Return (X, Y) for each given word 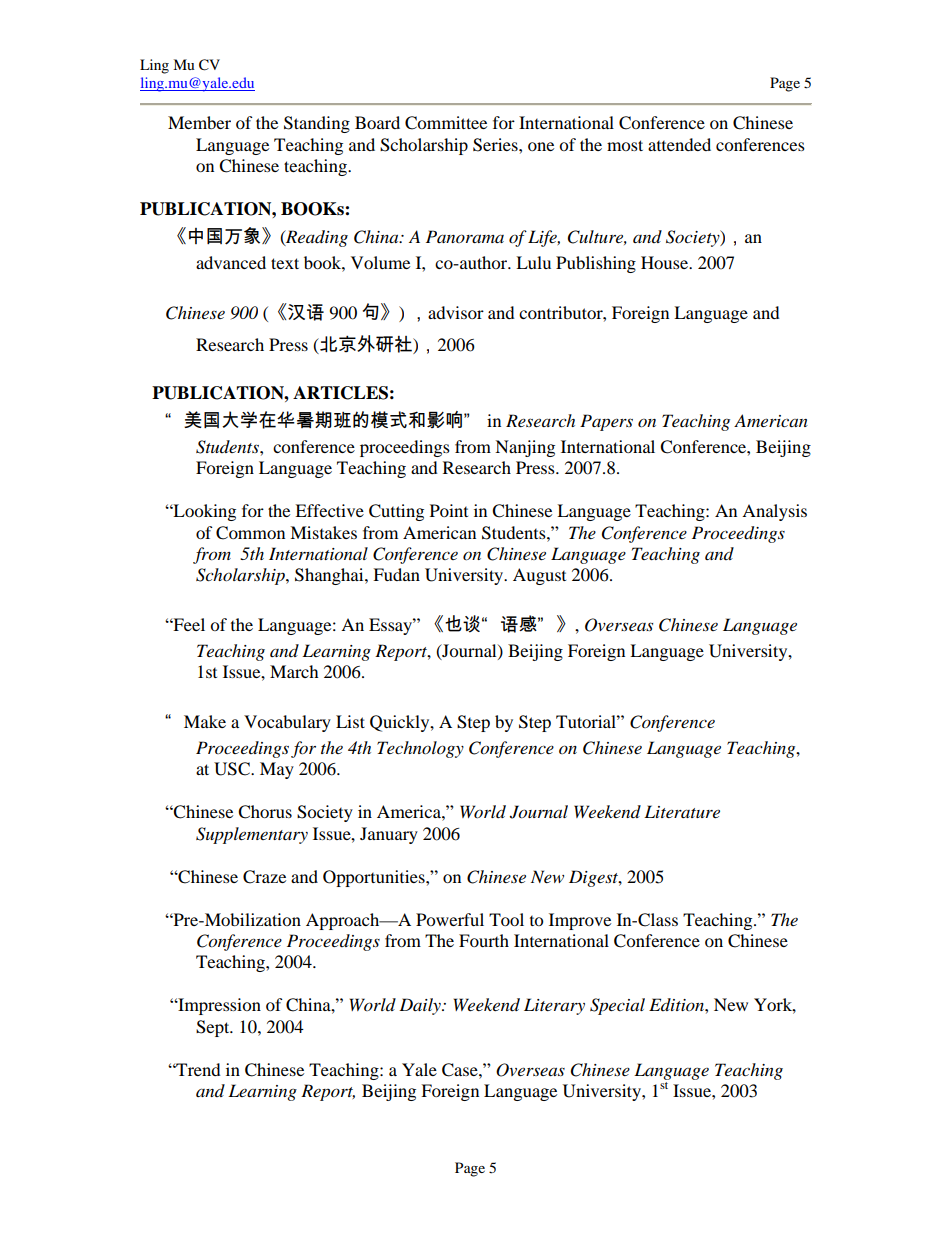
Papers (606, 422)
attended (679, 144)
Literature (682, 811)
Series (496, 145)
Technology (420, 749)
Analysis (774, 512)
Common (250, 533)
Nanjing (525, 448)
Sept (214, 1028)
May (277, 770)
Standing (317, 124)
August (539, 576)
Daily (421, 1006)
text (285, 263)
